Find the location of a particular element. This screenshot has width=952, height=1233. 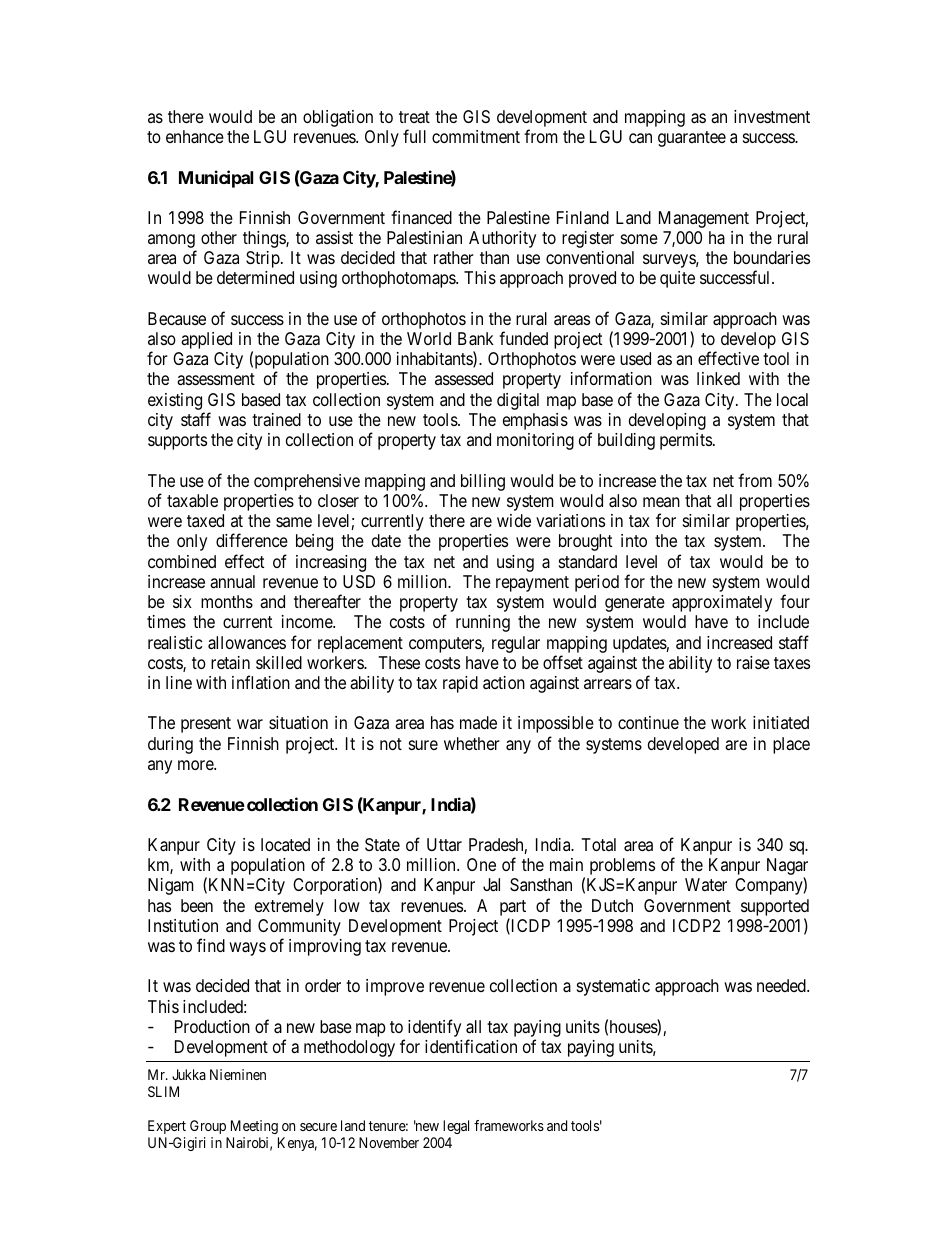

commitment is located at coordinates (476, 136).
